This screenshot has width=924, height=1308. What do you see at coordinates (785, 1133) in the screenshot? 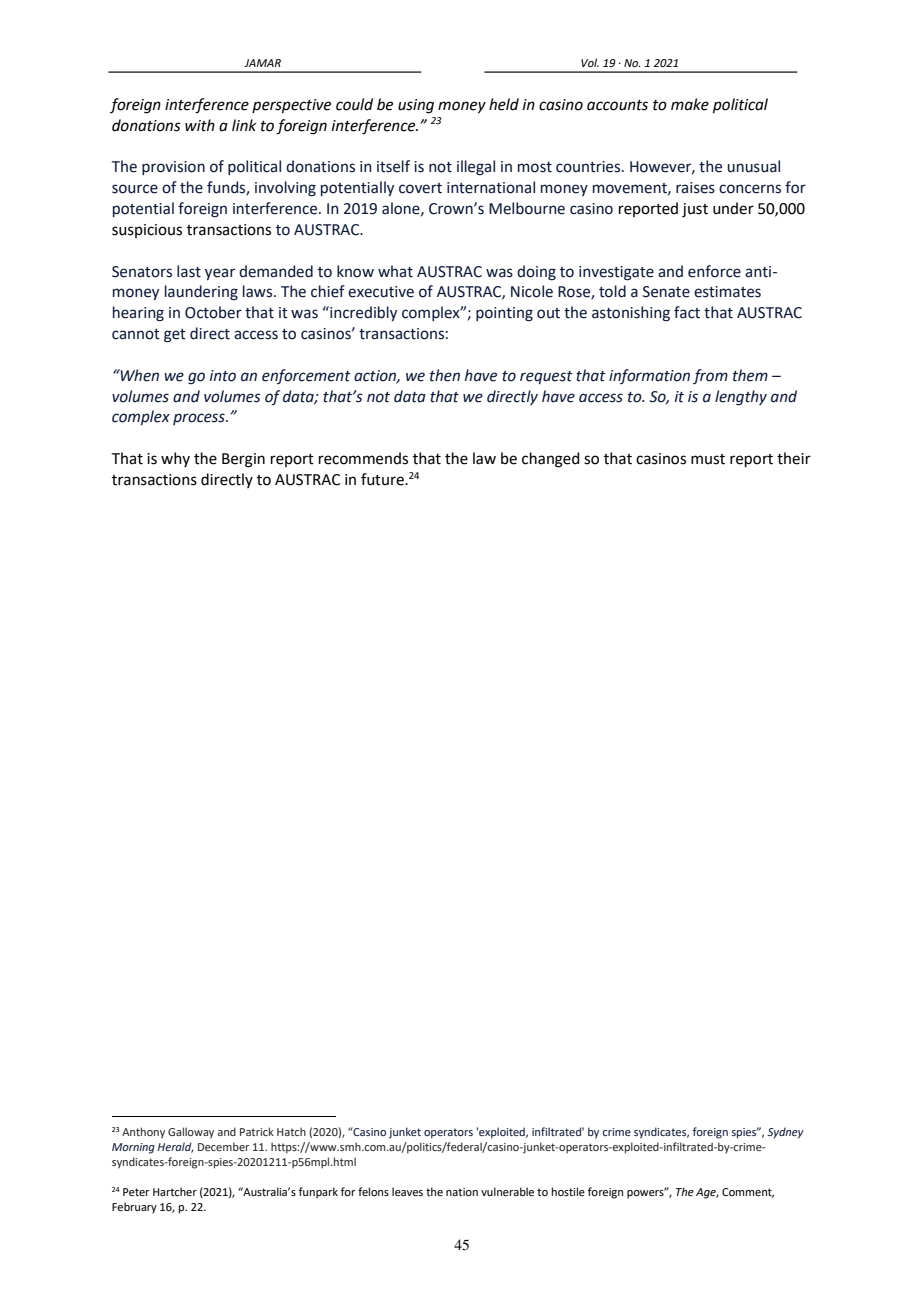
I see `Sydney` at bounding box center [785, 1133].
